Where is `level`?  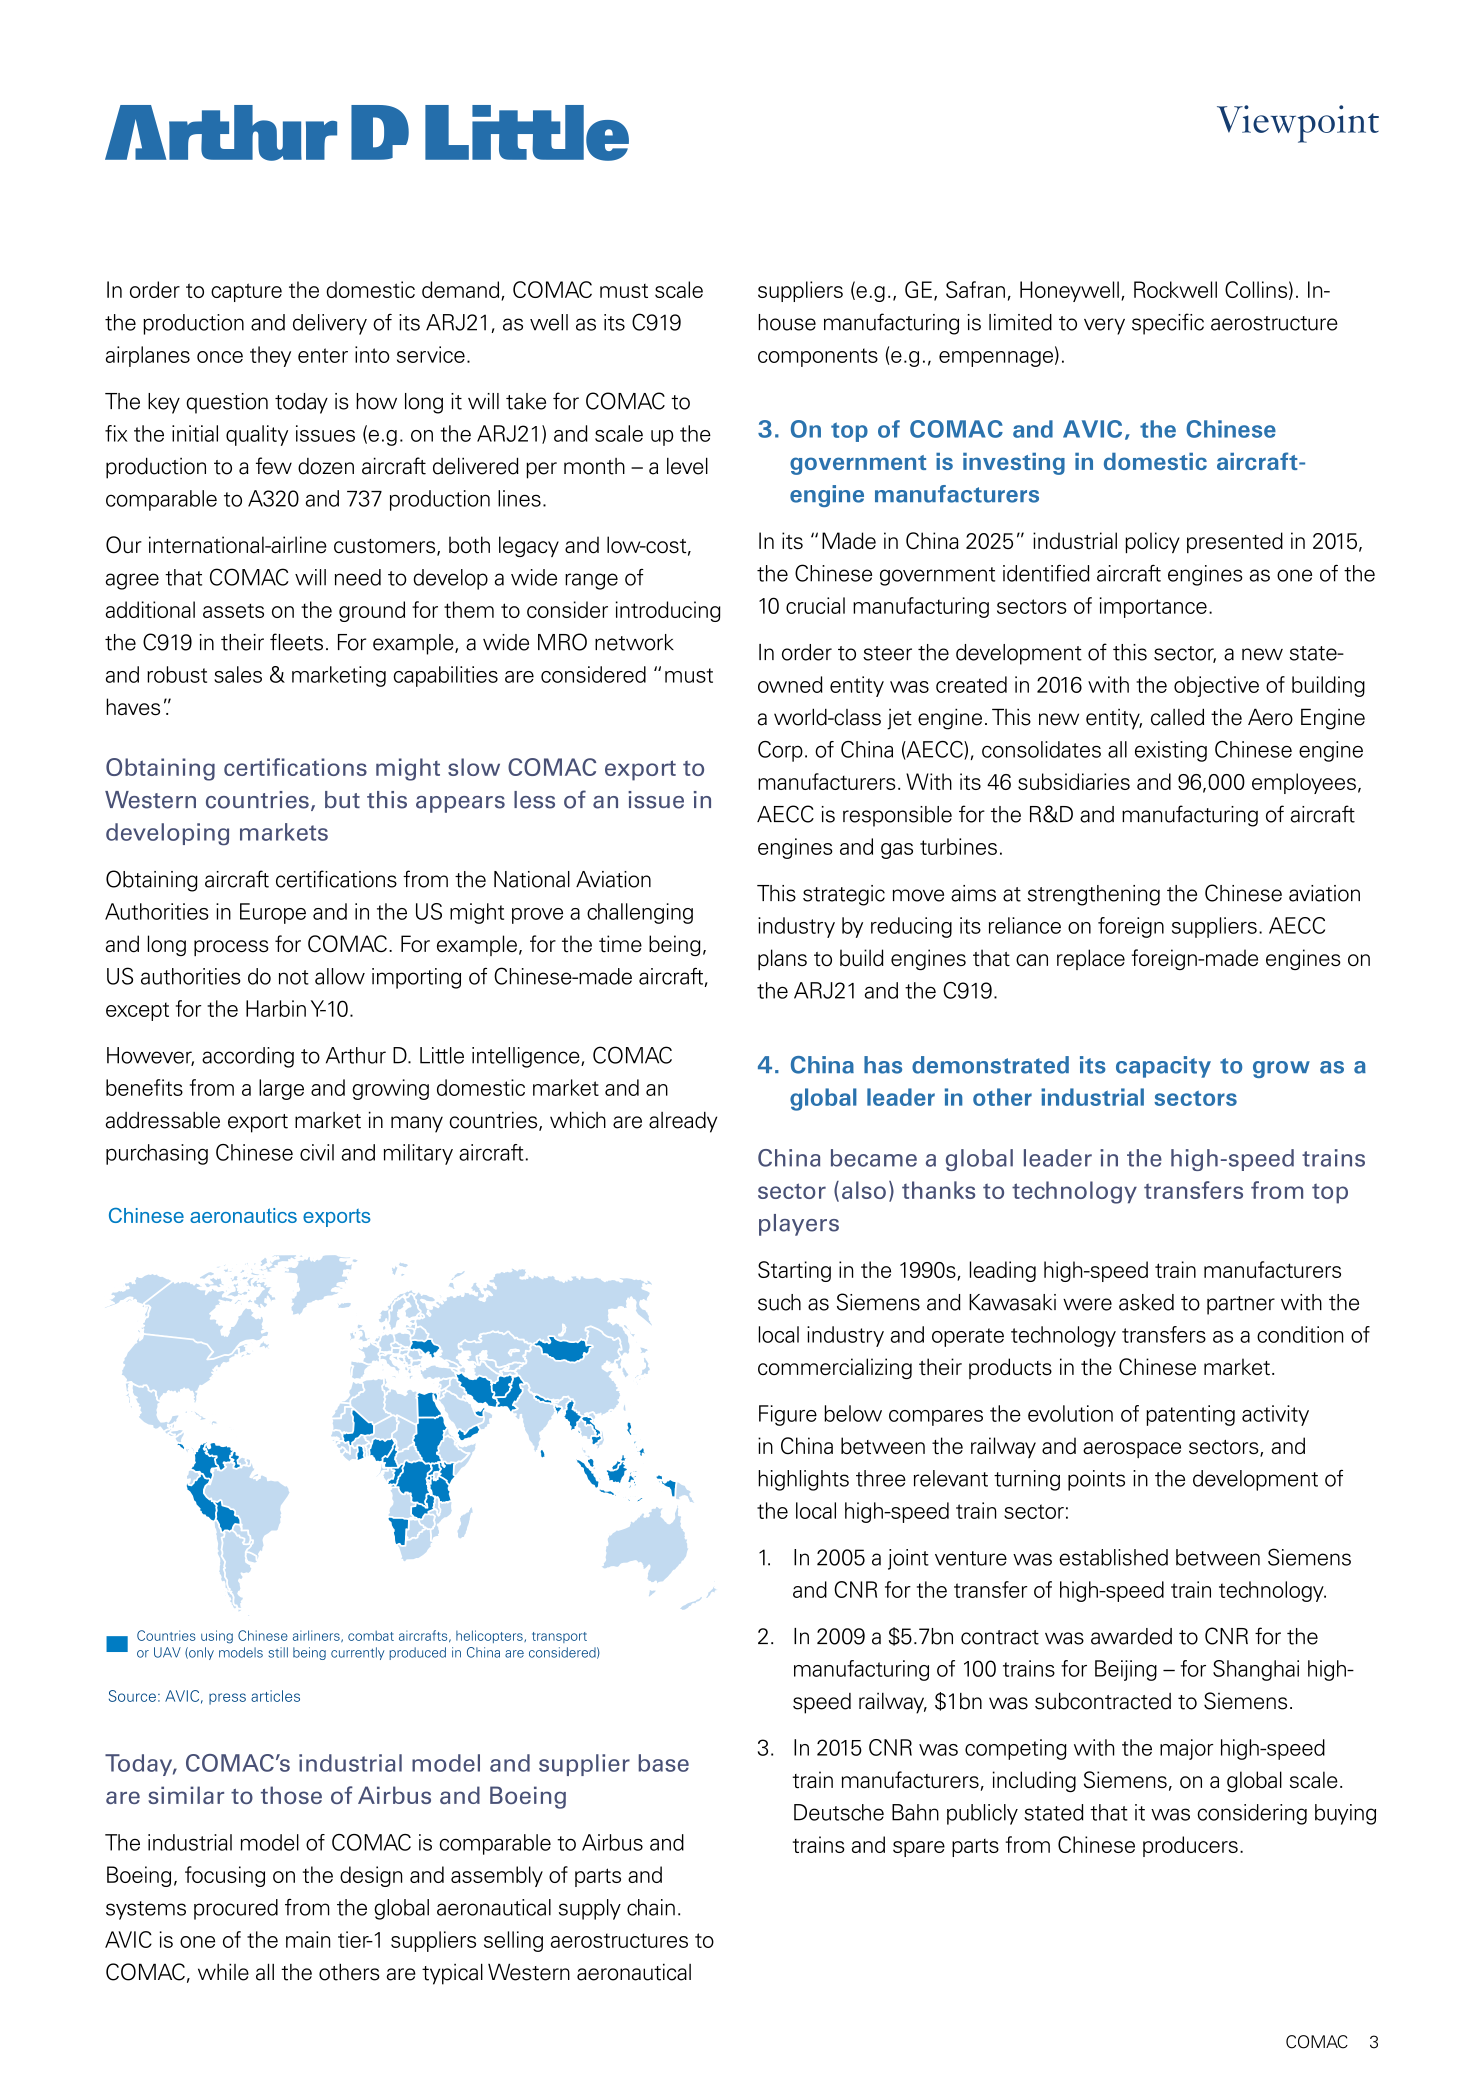 level is located at coordinates (687, 466).
